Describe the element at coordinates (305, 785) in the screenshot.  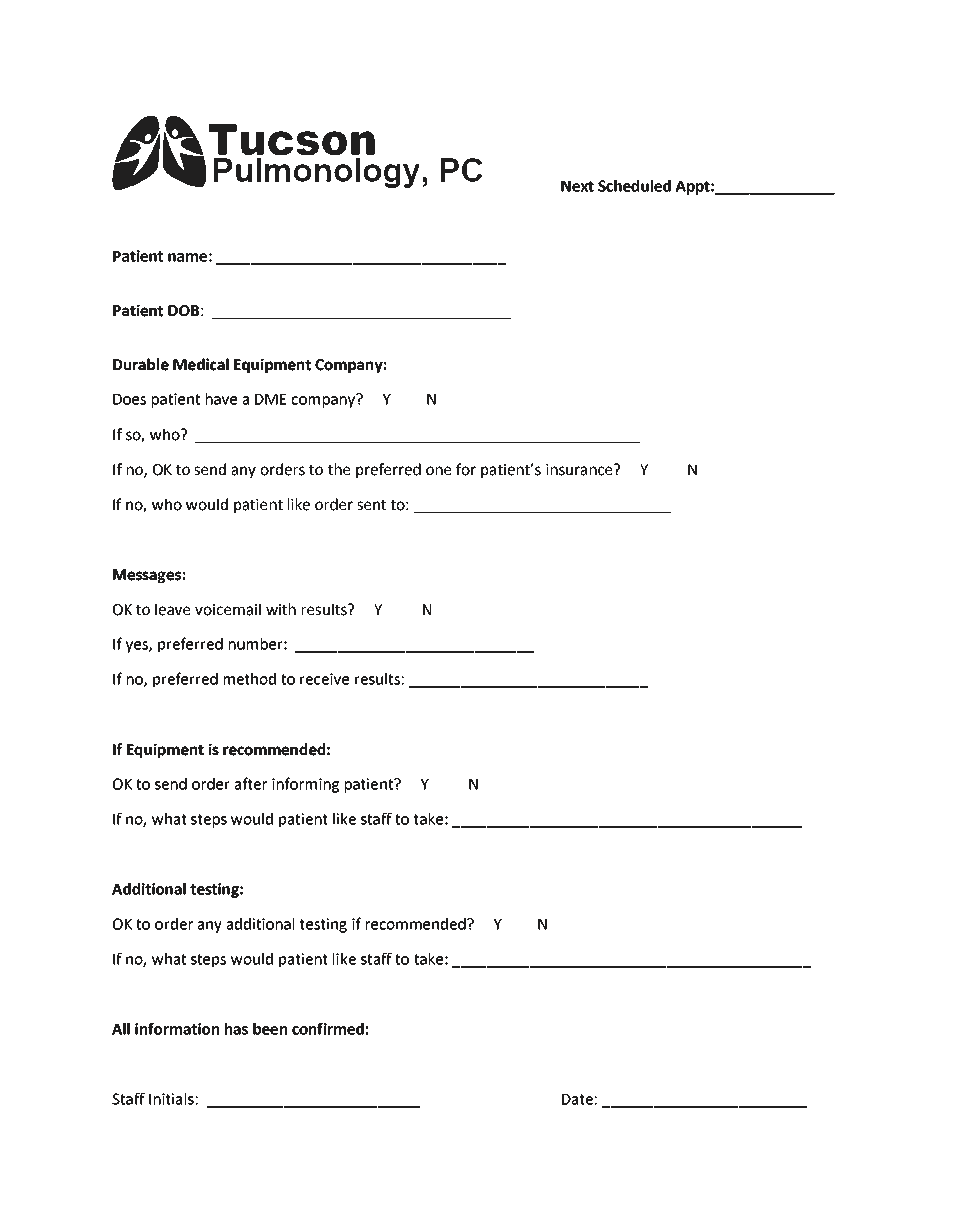
I see `informing` at that location.
